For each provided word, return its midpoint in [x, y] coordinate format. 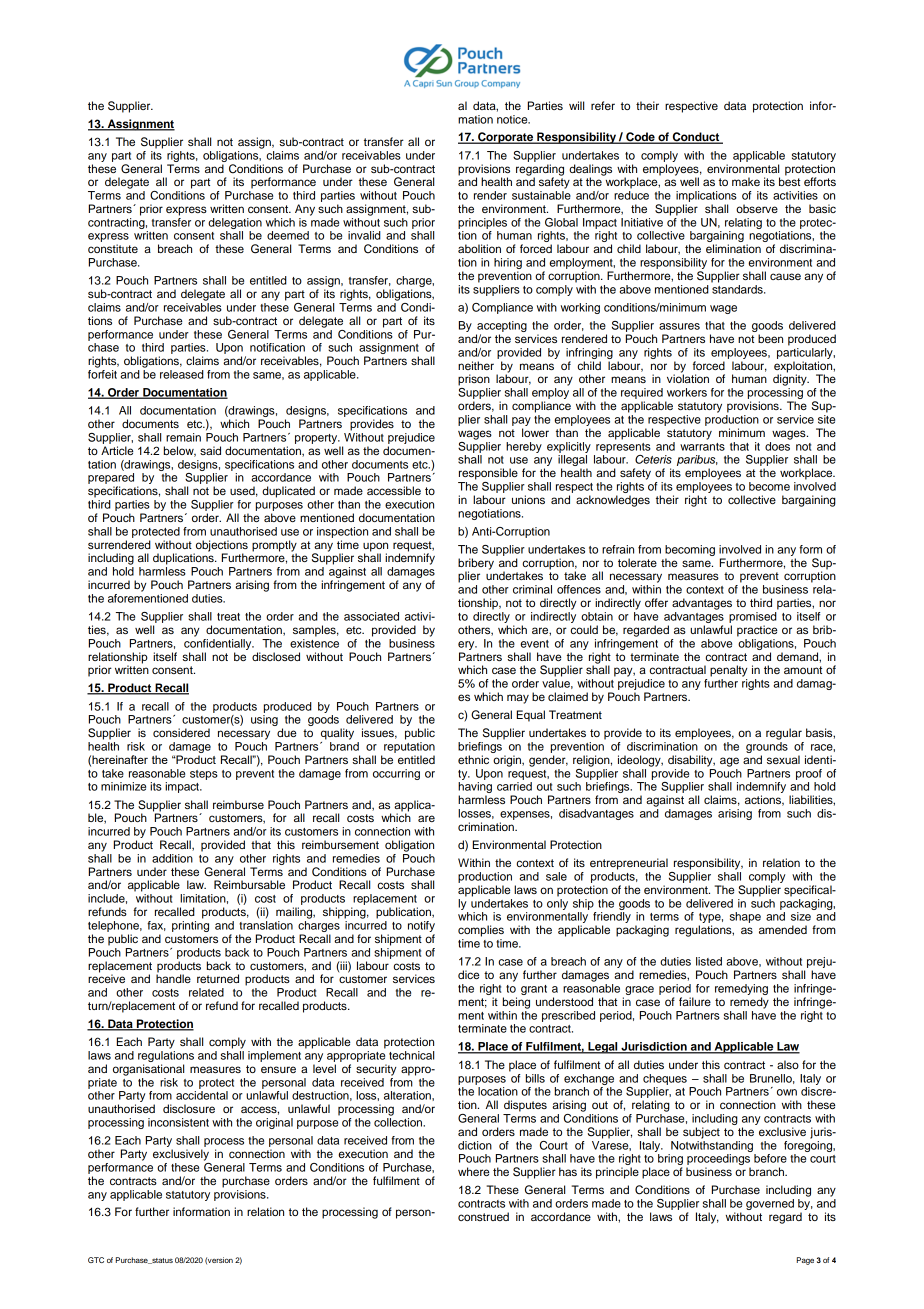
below [180, 451]
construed [483, 1216]
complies [481, 931]
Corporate [506, 138]
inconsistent [178, 1122]
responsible [488, 474]
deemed [288, 235]
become [769, 486]
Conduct [696, 138]
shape [745, 917]
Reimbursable [249, 884]
